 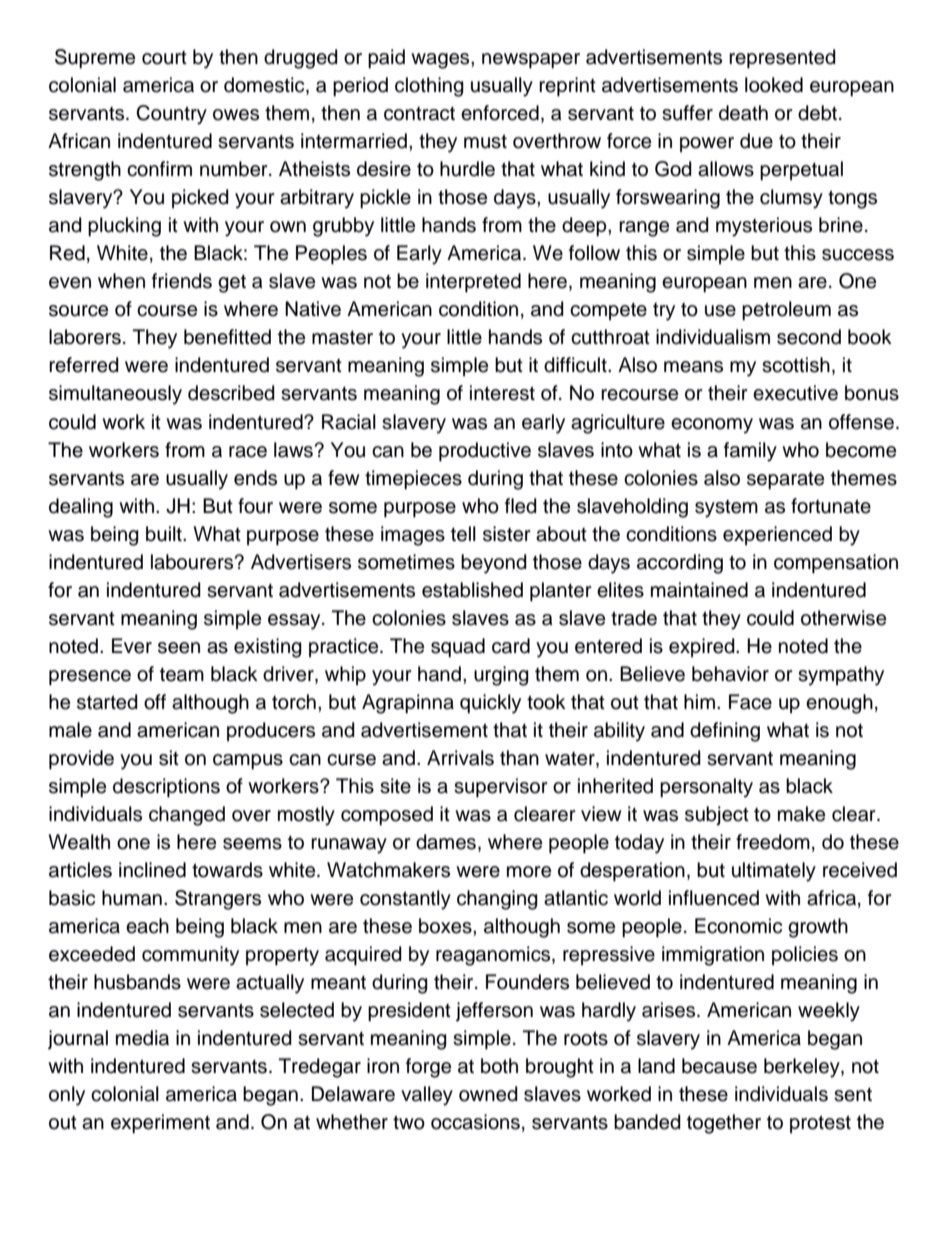 I want to click on owned, so click(x=488, y=1094).
